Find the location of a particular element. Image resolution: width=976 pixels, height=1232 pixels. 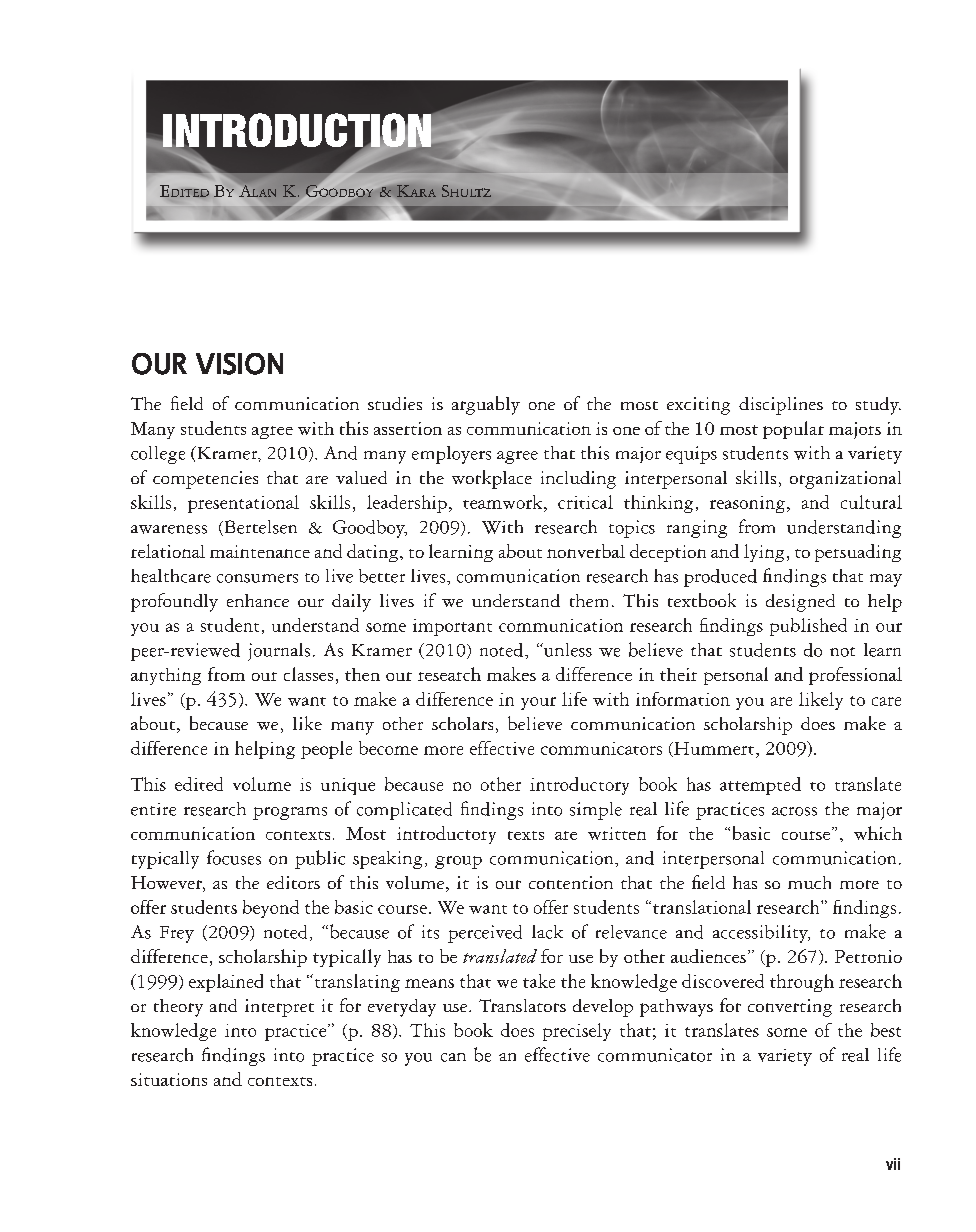

published is located at coordinates (808, 627).
